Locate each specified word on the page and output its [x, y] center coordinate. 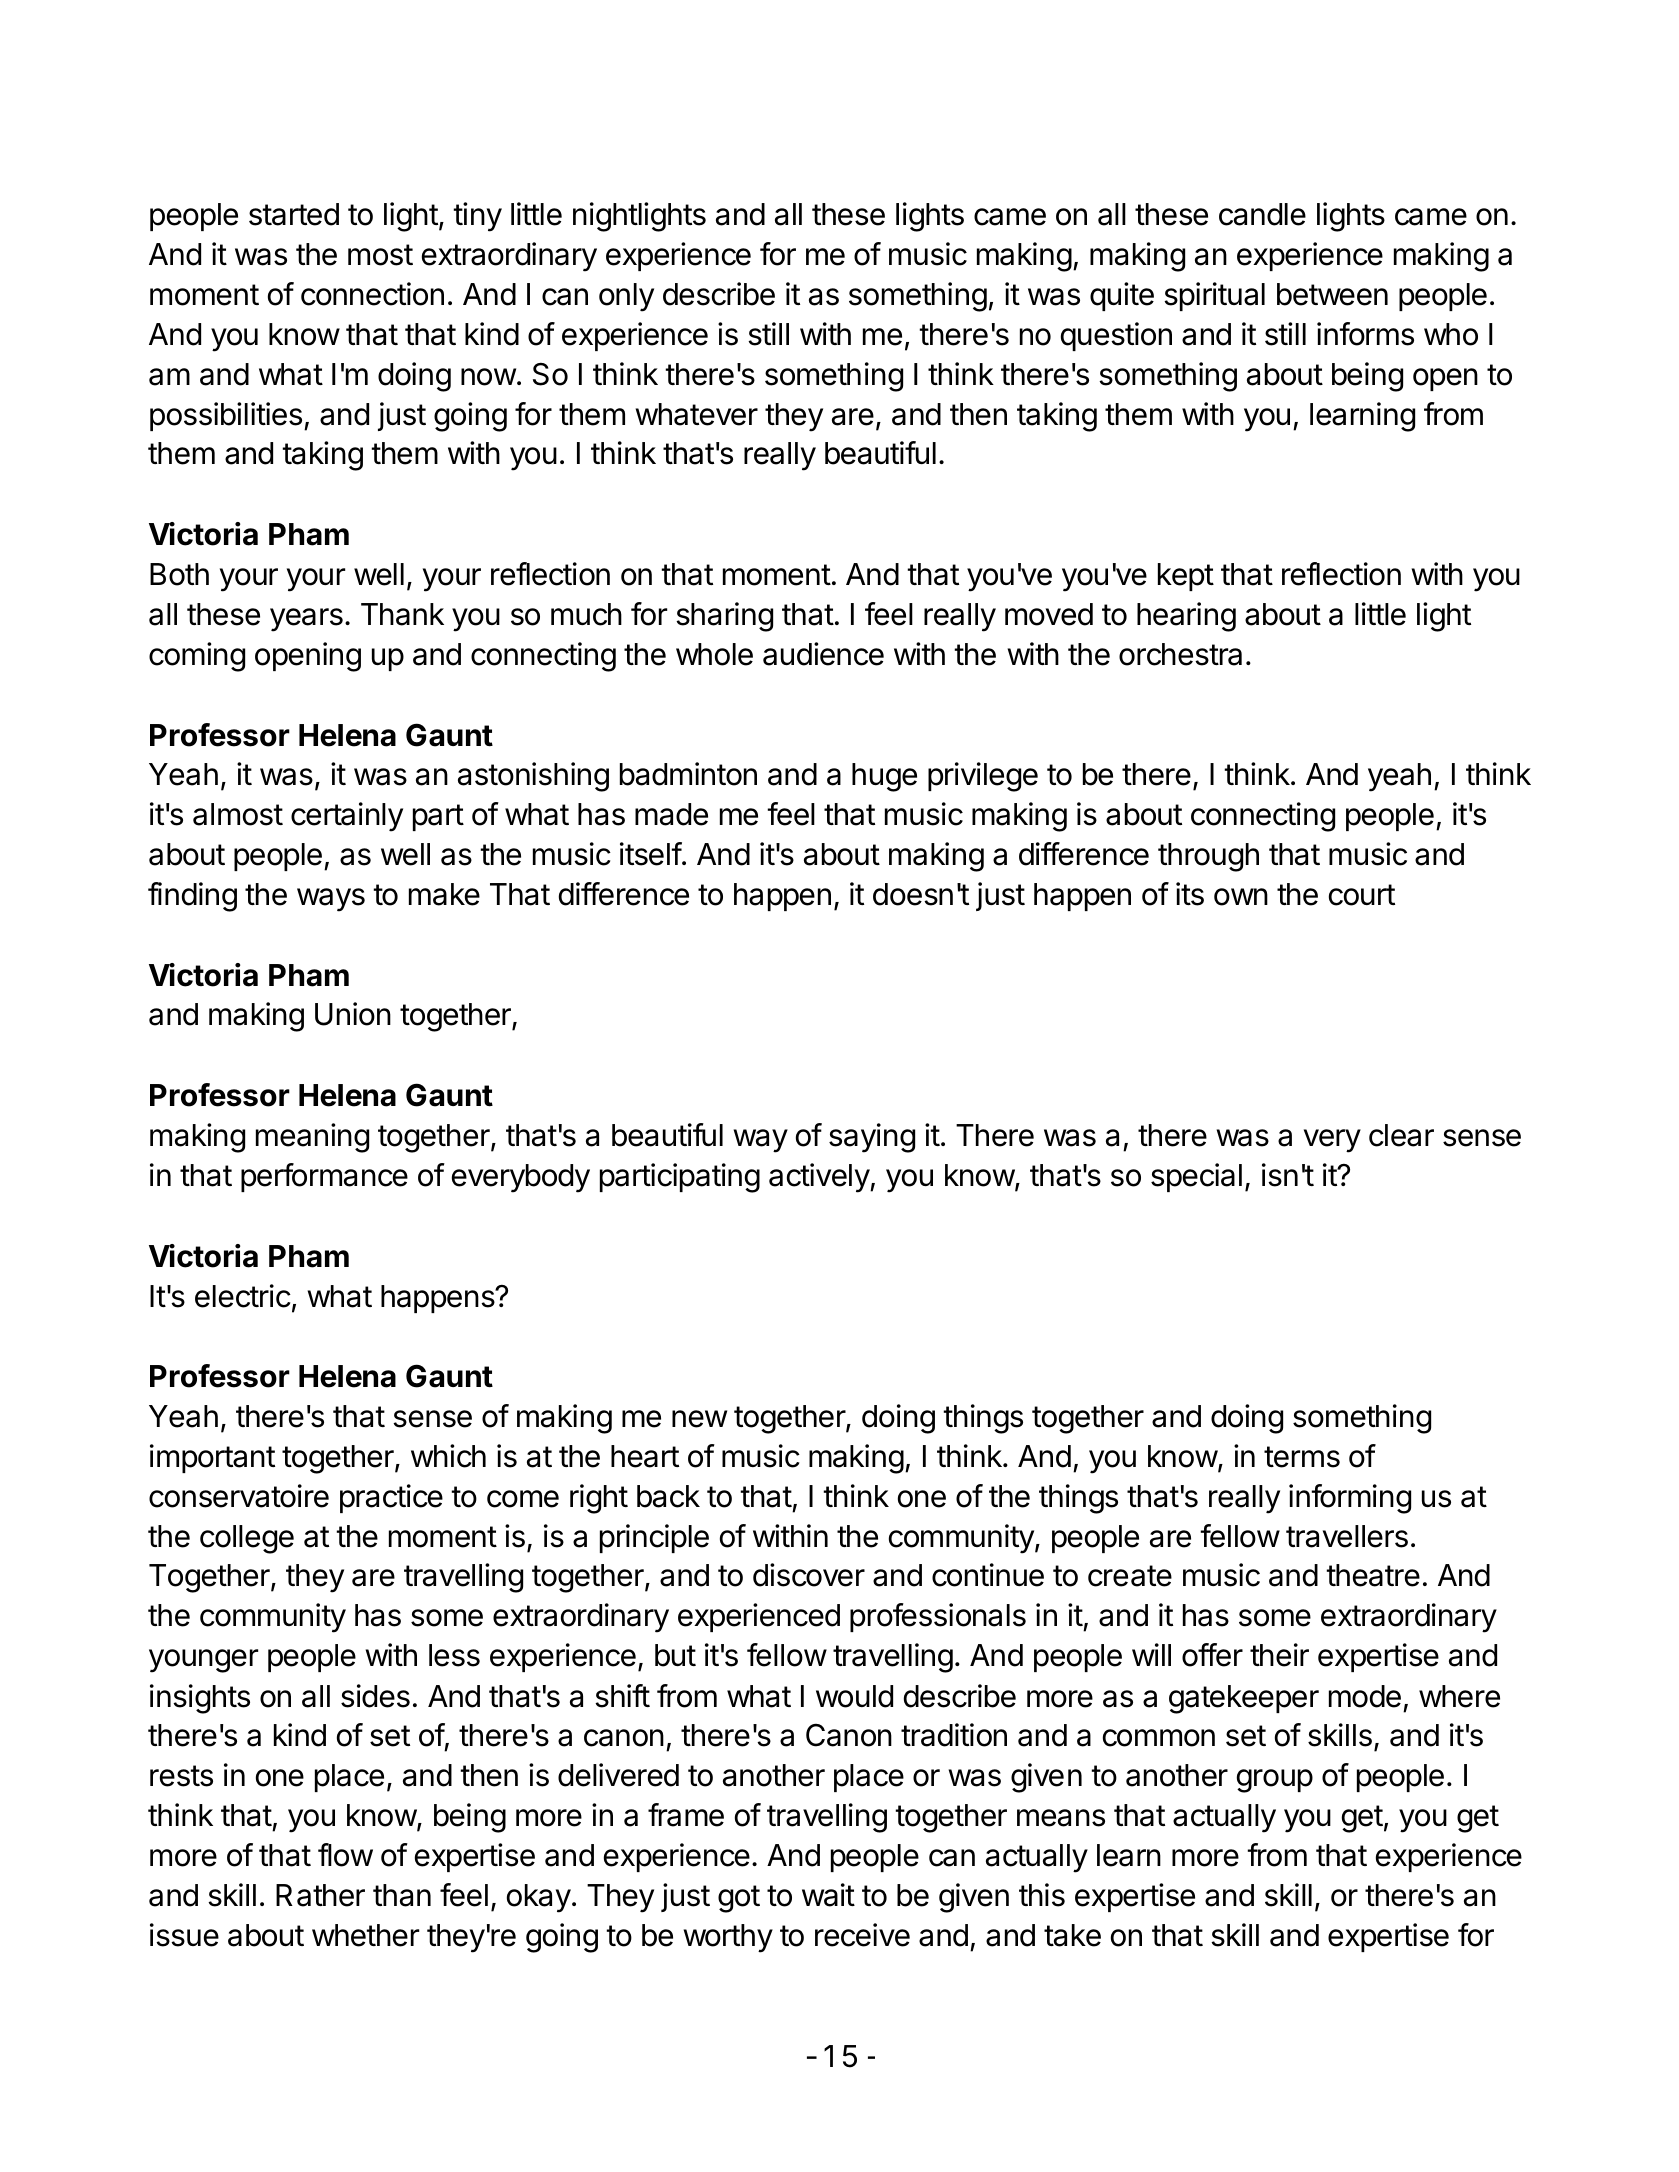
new [699, 1419]
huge [884, 777]
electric [243, 1296]
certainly [347, 817]
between [1332, 294]
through [1208, 857]
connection [372, 294]
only [626, 297]
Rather [320, 1895]
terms [1302, 1457]
